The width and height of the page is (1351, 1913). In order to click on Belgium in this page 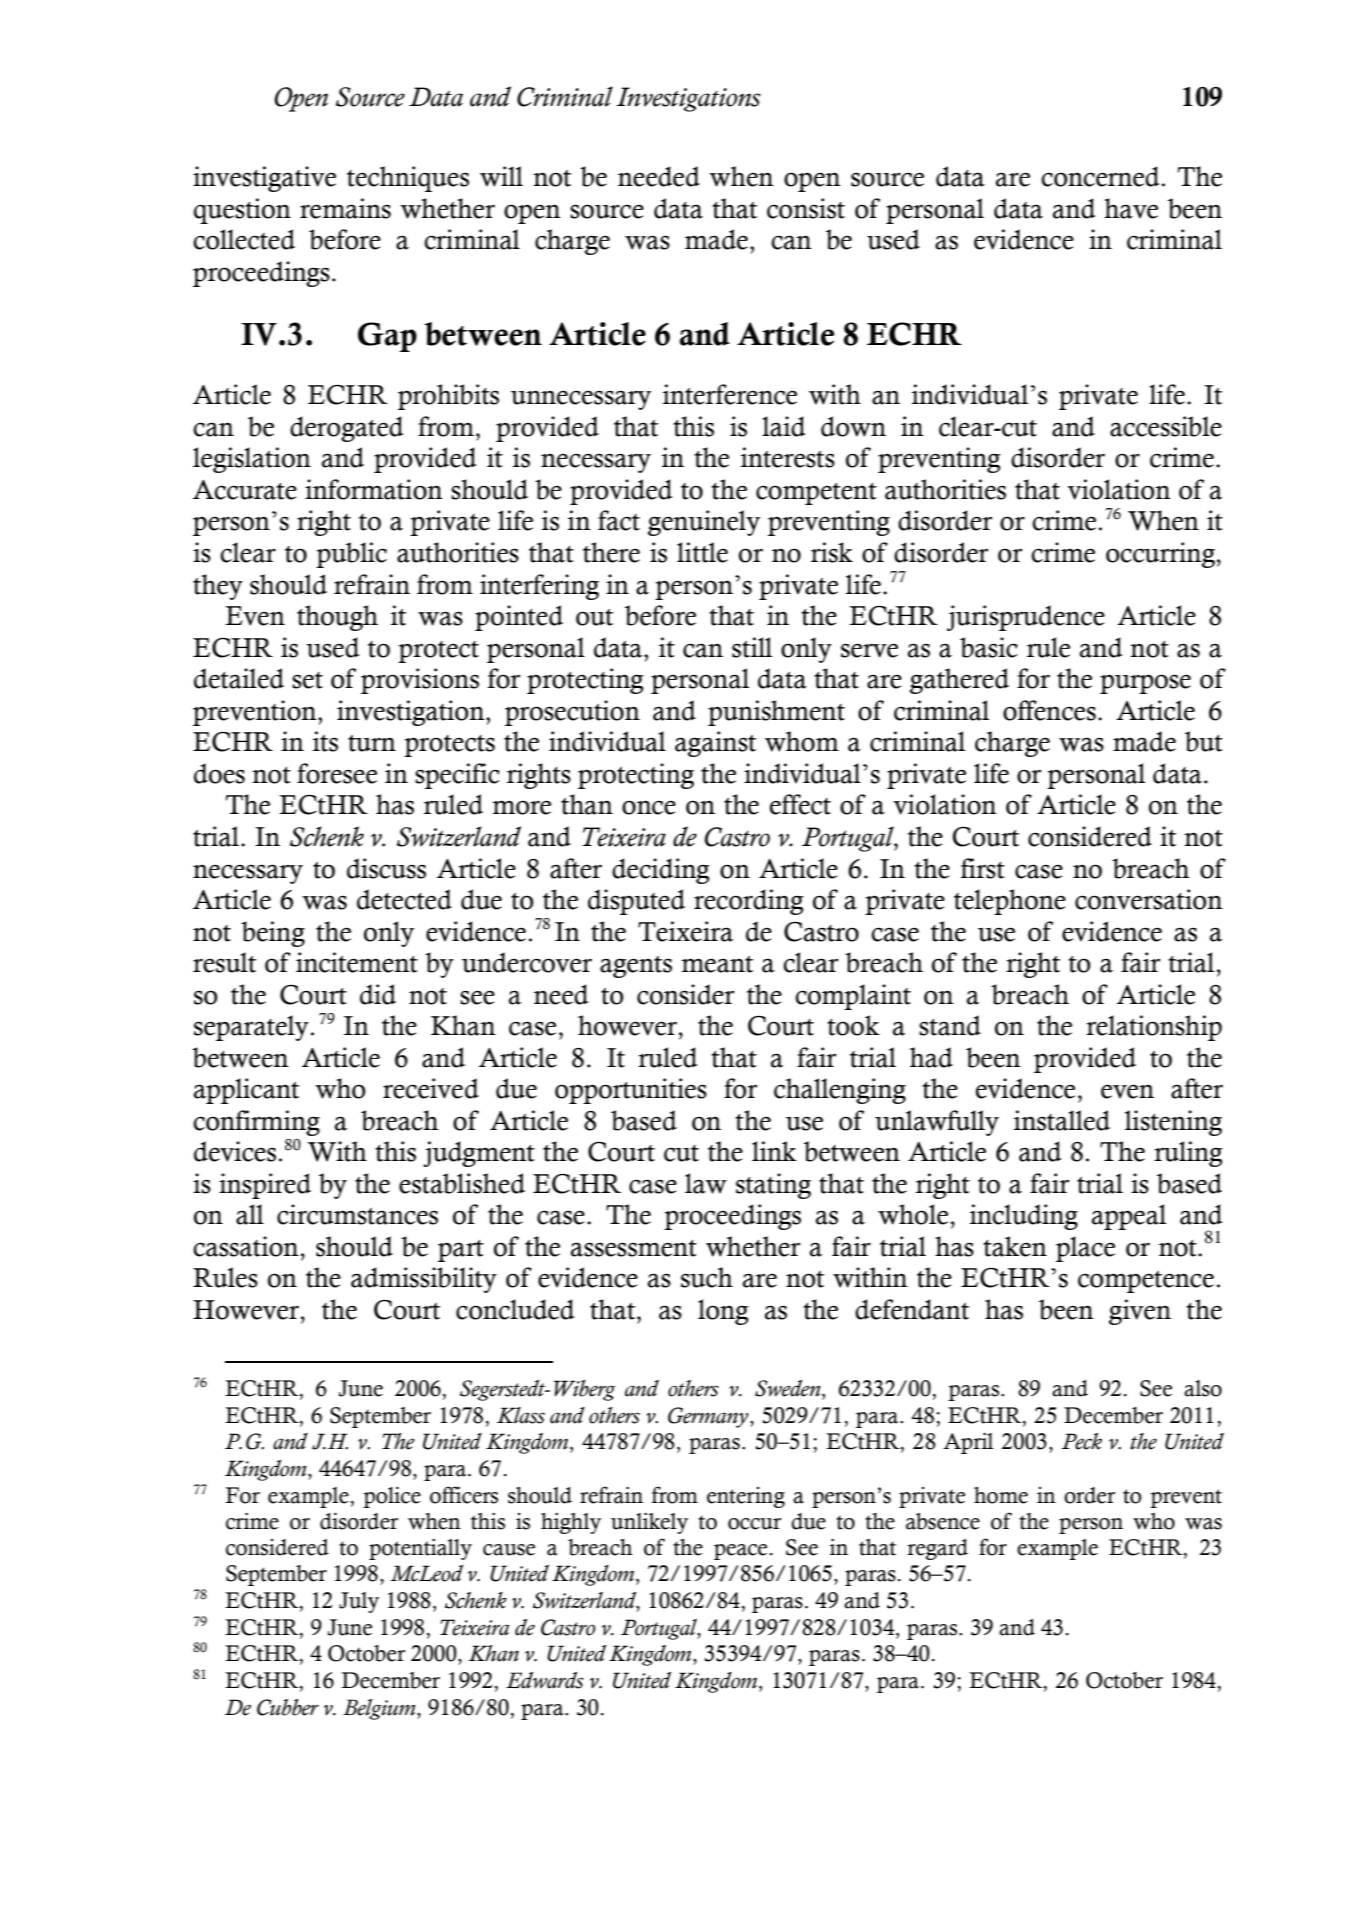, I will do `click(380, 1709)`.
